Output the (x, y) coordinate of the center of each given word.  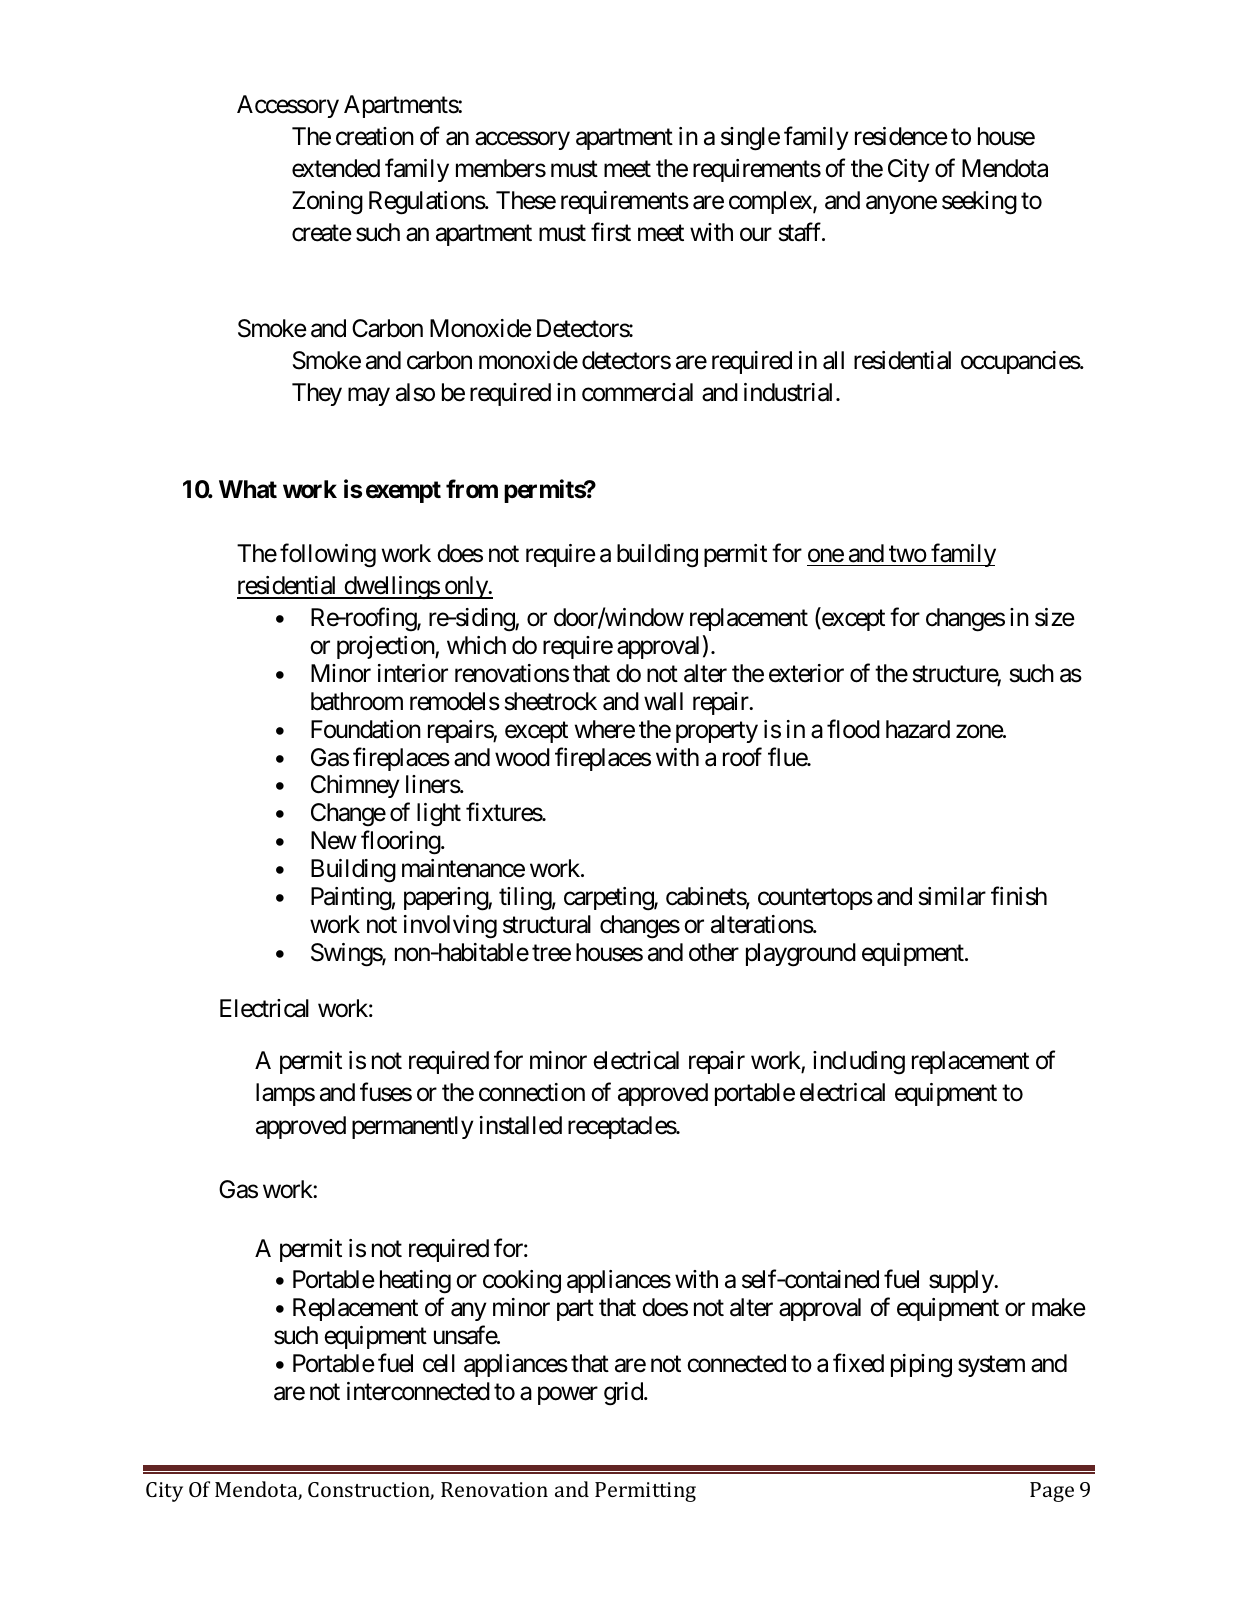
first (611, 232)
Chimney (355, 786)
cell (439, 1363)
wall (663, 701)
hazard (918, 729)
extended (336, 168)
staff (801, 232)
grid (624, 1394)
